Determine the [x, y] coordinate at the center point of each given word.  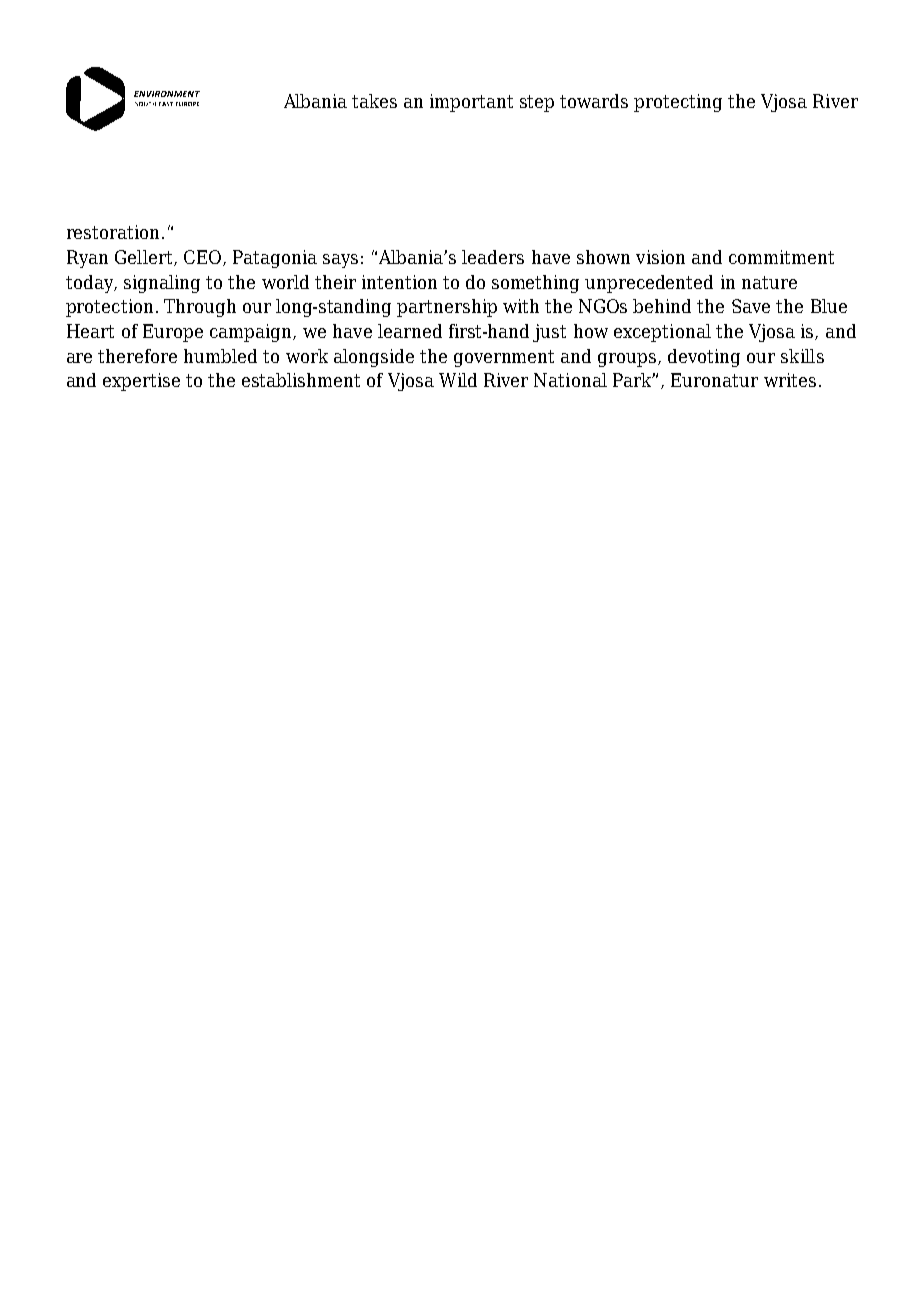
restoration [113, 232]
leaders [493, 257]
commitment [781, 257]
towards [594, 101]
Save [751, 306]
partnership [447, 308]
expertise [141, 382]
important [471, 103]
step [537, 103]
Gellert [145, 258]
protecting [678, 103]
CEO [204, 258]
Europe [173, 333]
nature [769, 282]
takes [374, 101]
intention [399, 282]
